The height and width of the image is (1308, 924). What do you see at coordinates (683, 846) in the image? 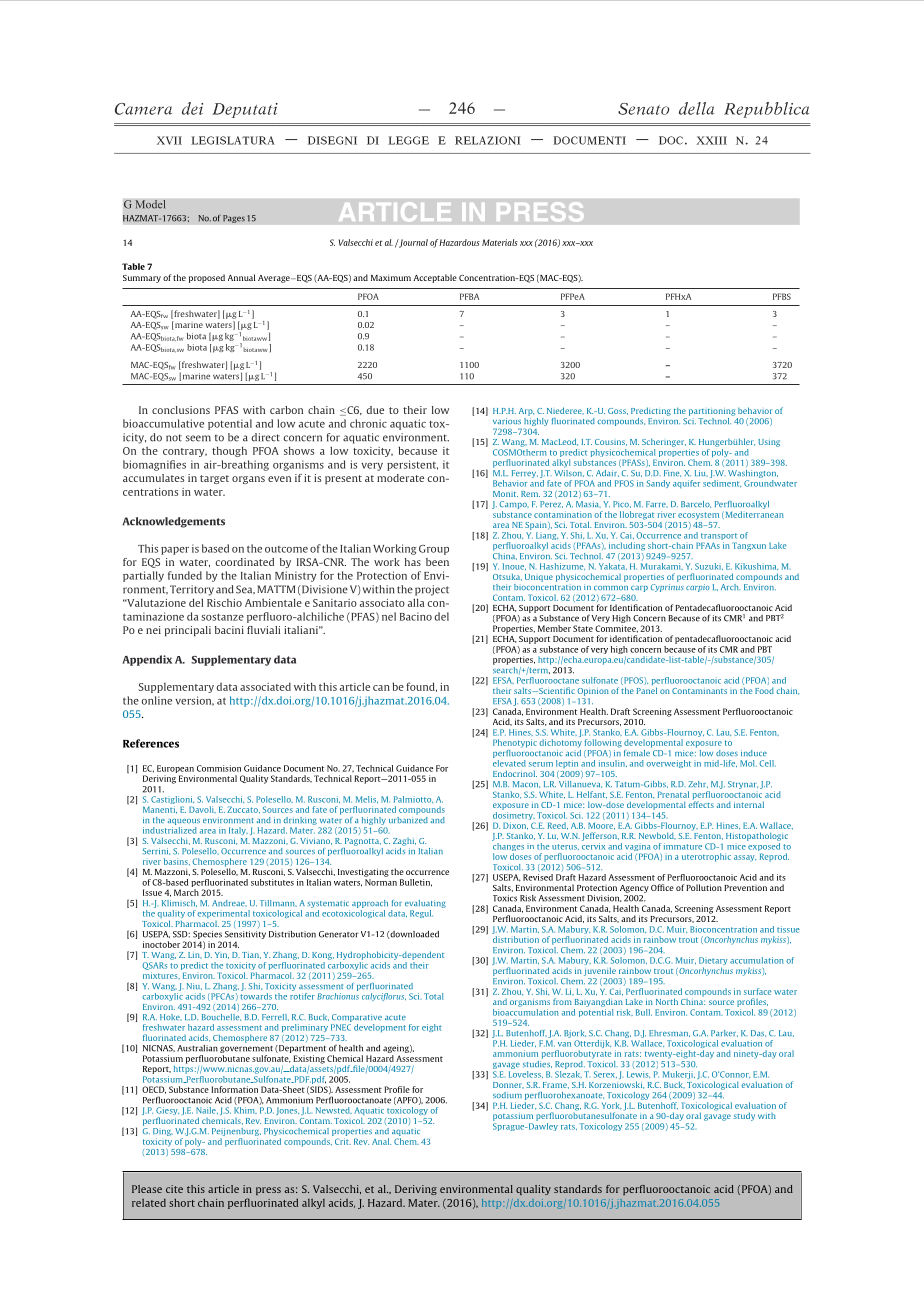
I see `immature` at bounding box center [683, 846].
